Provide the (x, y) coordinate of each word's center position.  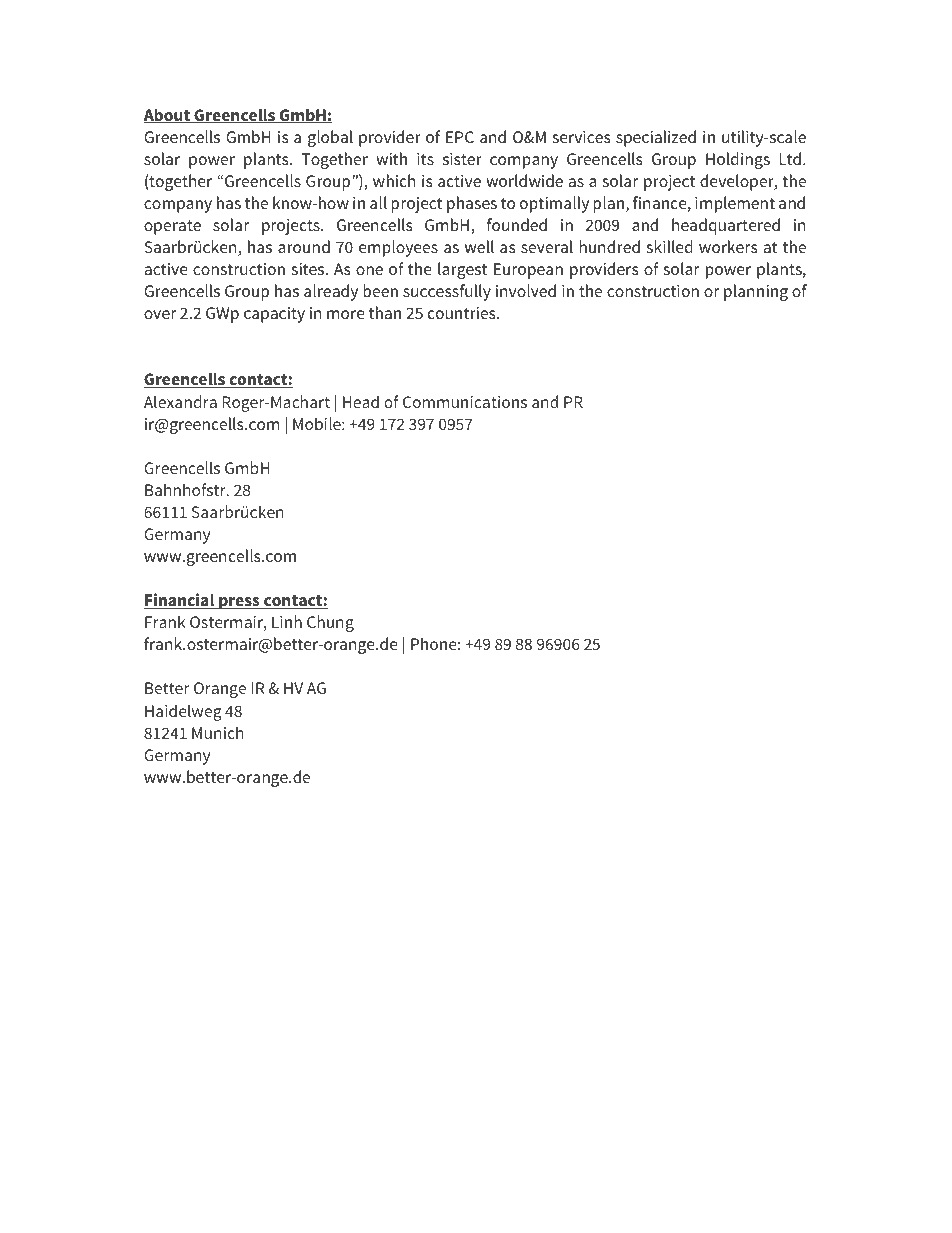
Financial (180, 601)
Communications (465, 402)
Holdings (738, 160)
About (168, 115)
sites (308, 269)
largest (462, 270)
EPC (460, 137)
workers (728, 246)
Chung (330, 623)
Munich (218, 732)
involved (526, 290)
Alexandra (180, 401)
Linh (287, 621)
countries (463, 313)
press (239, 603)
